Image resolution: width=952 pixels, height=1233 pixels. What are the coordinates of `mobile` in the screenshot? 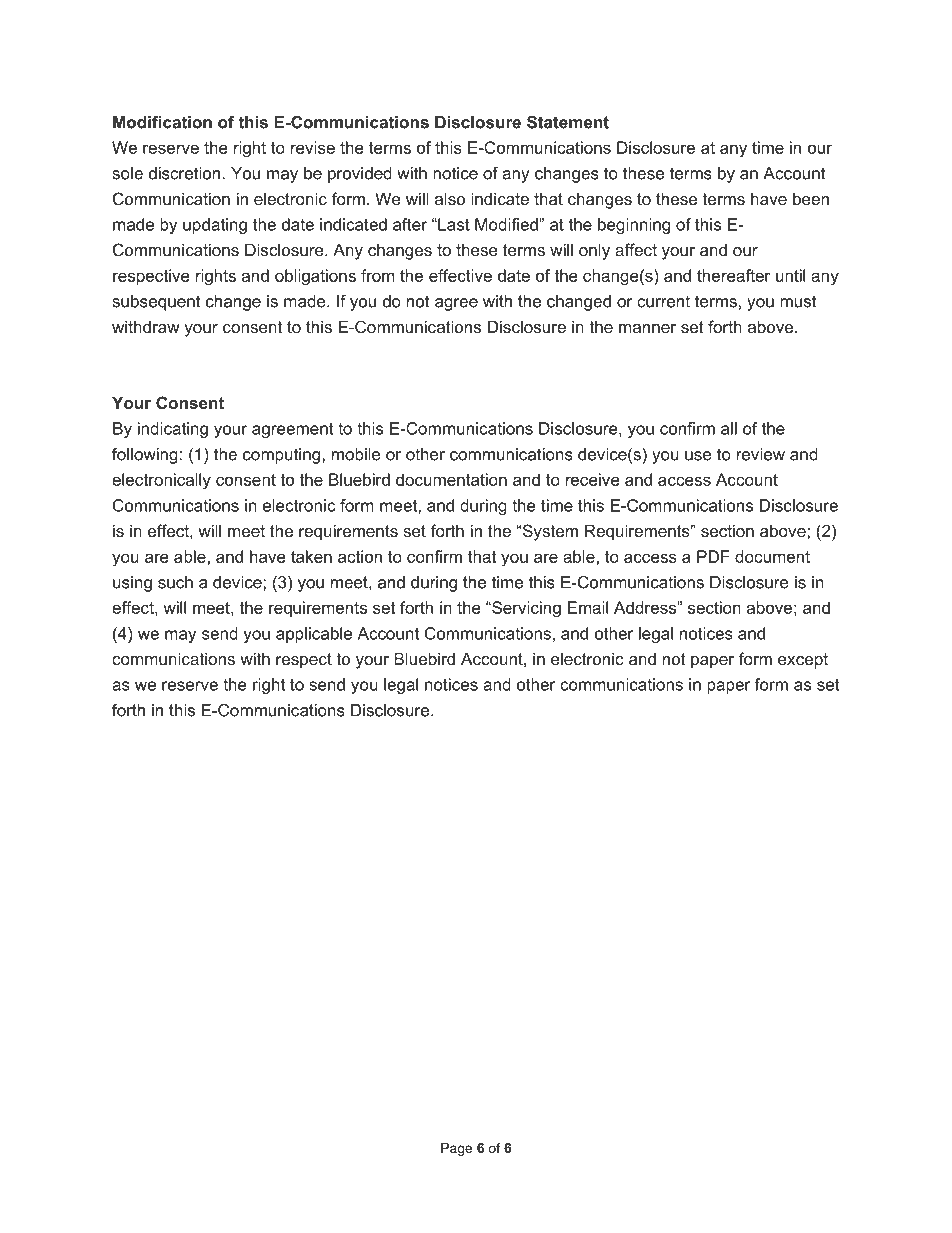 It's located at (356, 454).
